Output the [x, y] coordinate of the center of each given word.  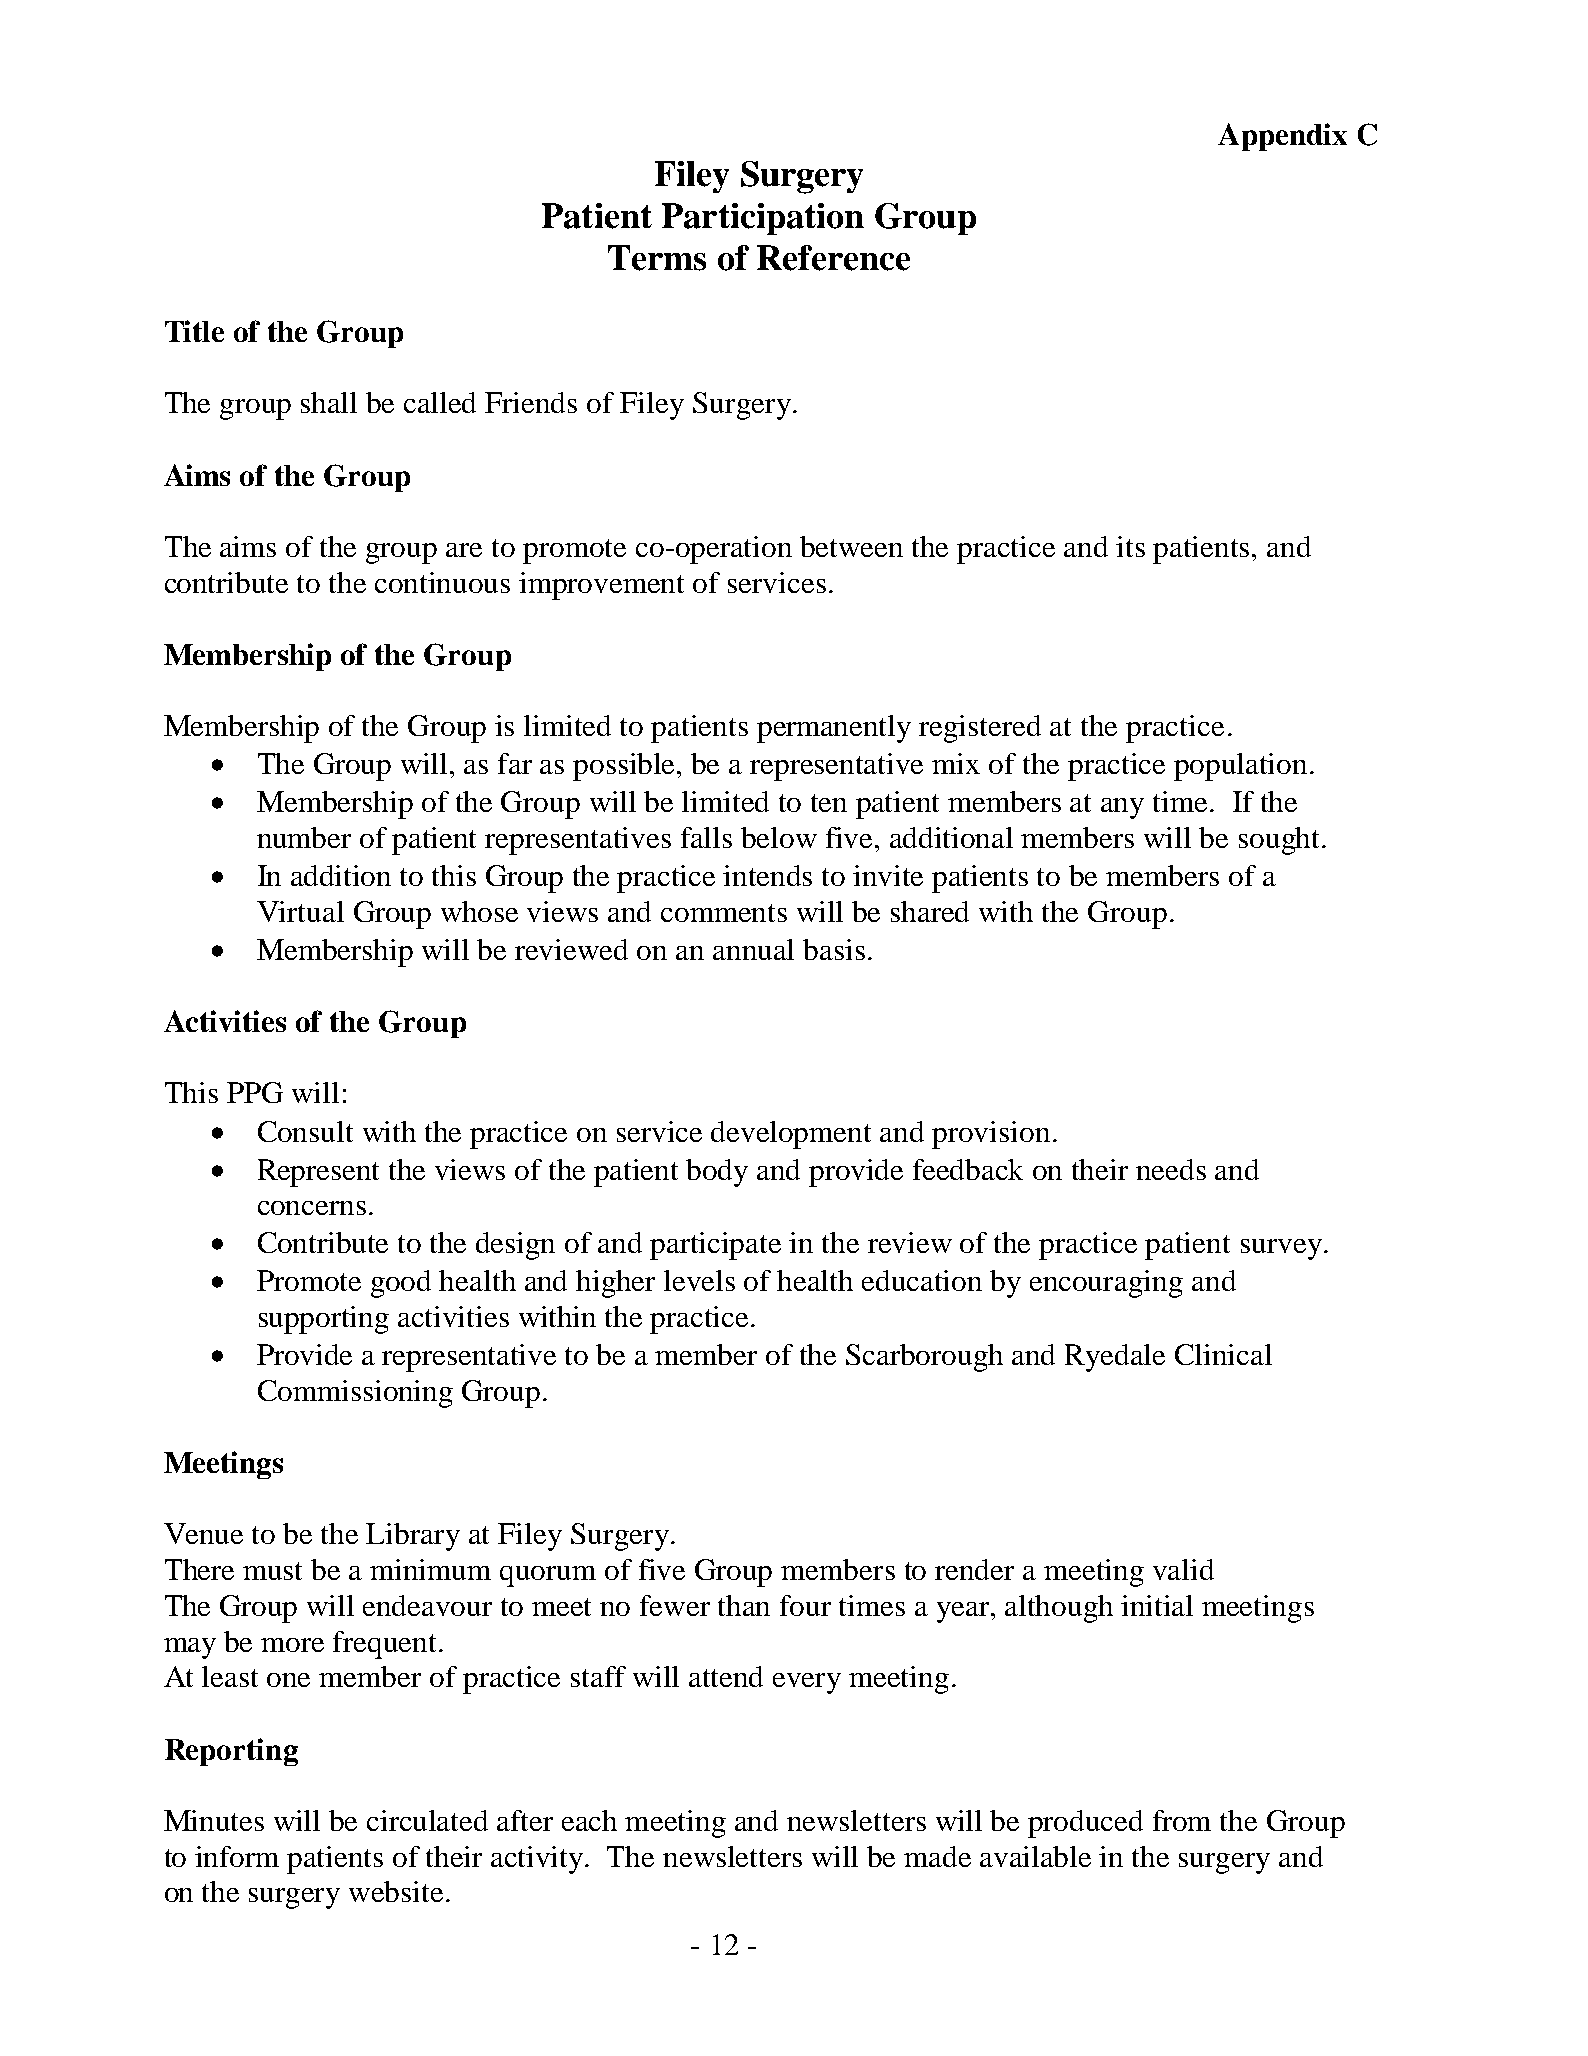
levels [699, 1280]
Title [194, 331]
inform [237, 1856]
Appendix [1282, 137]
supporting [324, 1320]
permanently [834, 729]
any [1122, 808]
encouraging [1106, 1284]
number [304, 837]
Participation [763, 219]
